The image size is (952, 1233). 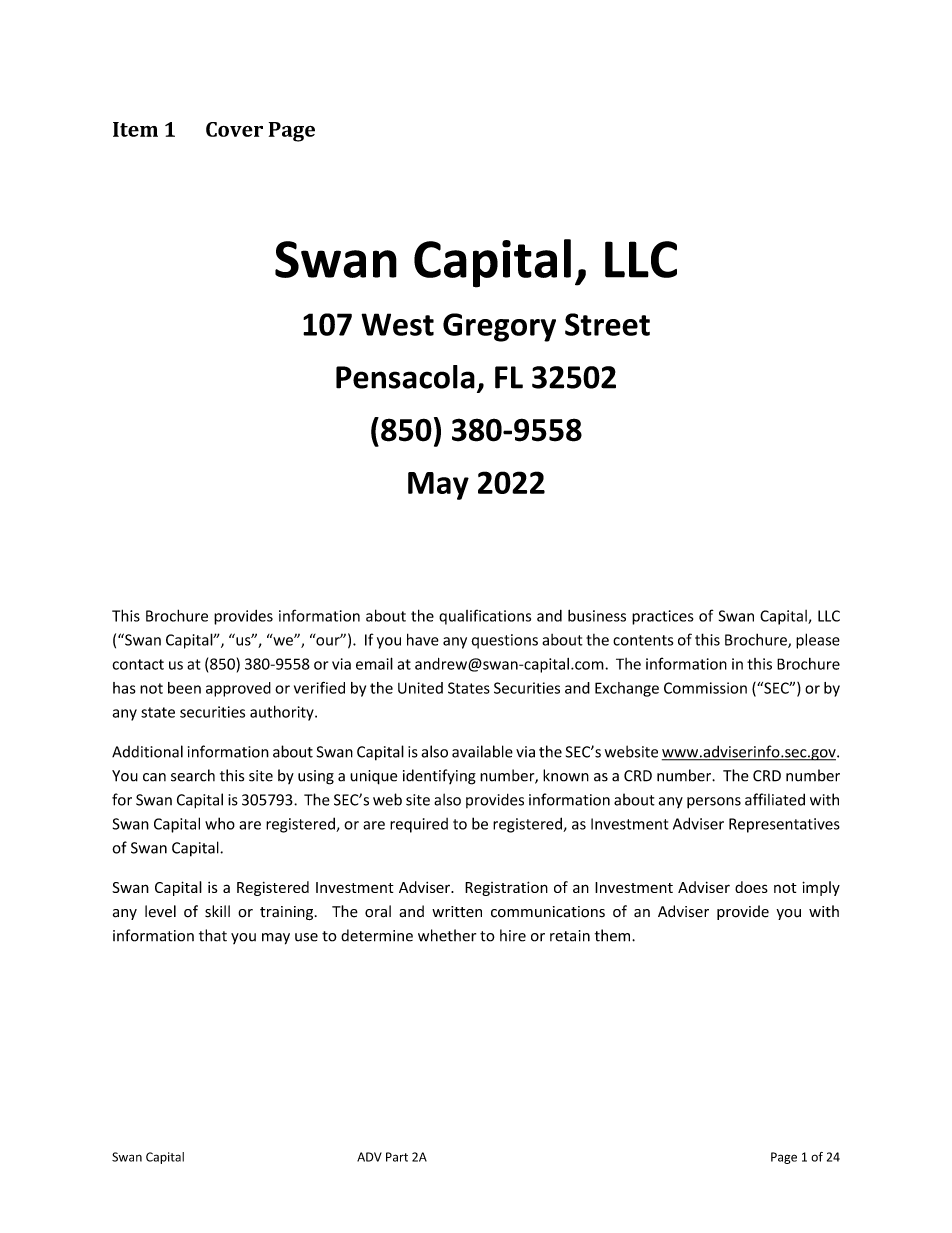 What do you see at coordinates (499, 327) in the screenshot?
I see `Gregory` at bounding box center [499, 327].
